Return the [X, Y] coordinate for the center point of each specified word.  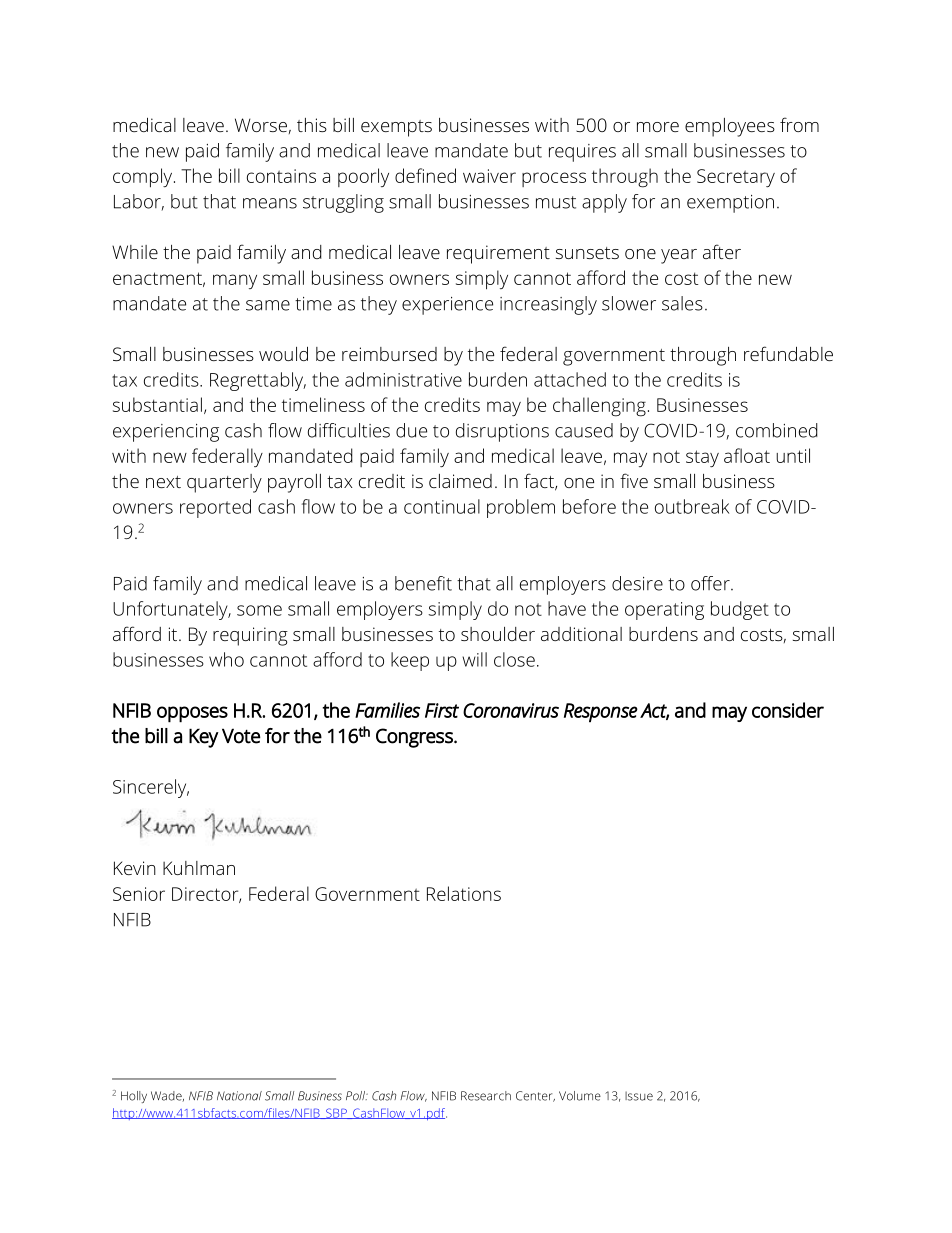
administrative [403, 379]
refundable [788, 353]
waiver [489, 176]
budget [740, 610]
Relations [464, 893]
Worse [261, 125]
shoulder [498, 634]
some [259, 610]
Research [486, 1096]
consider [788, 710]
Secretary [736, 178]
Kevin [135, 868]
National [239, 1096]
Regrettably [258, 381]
